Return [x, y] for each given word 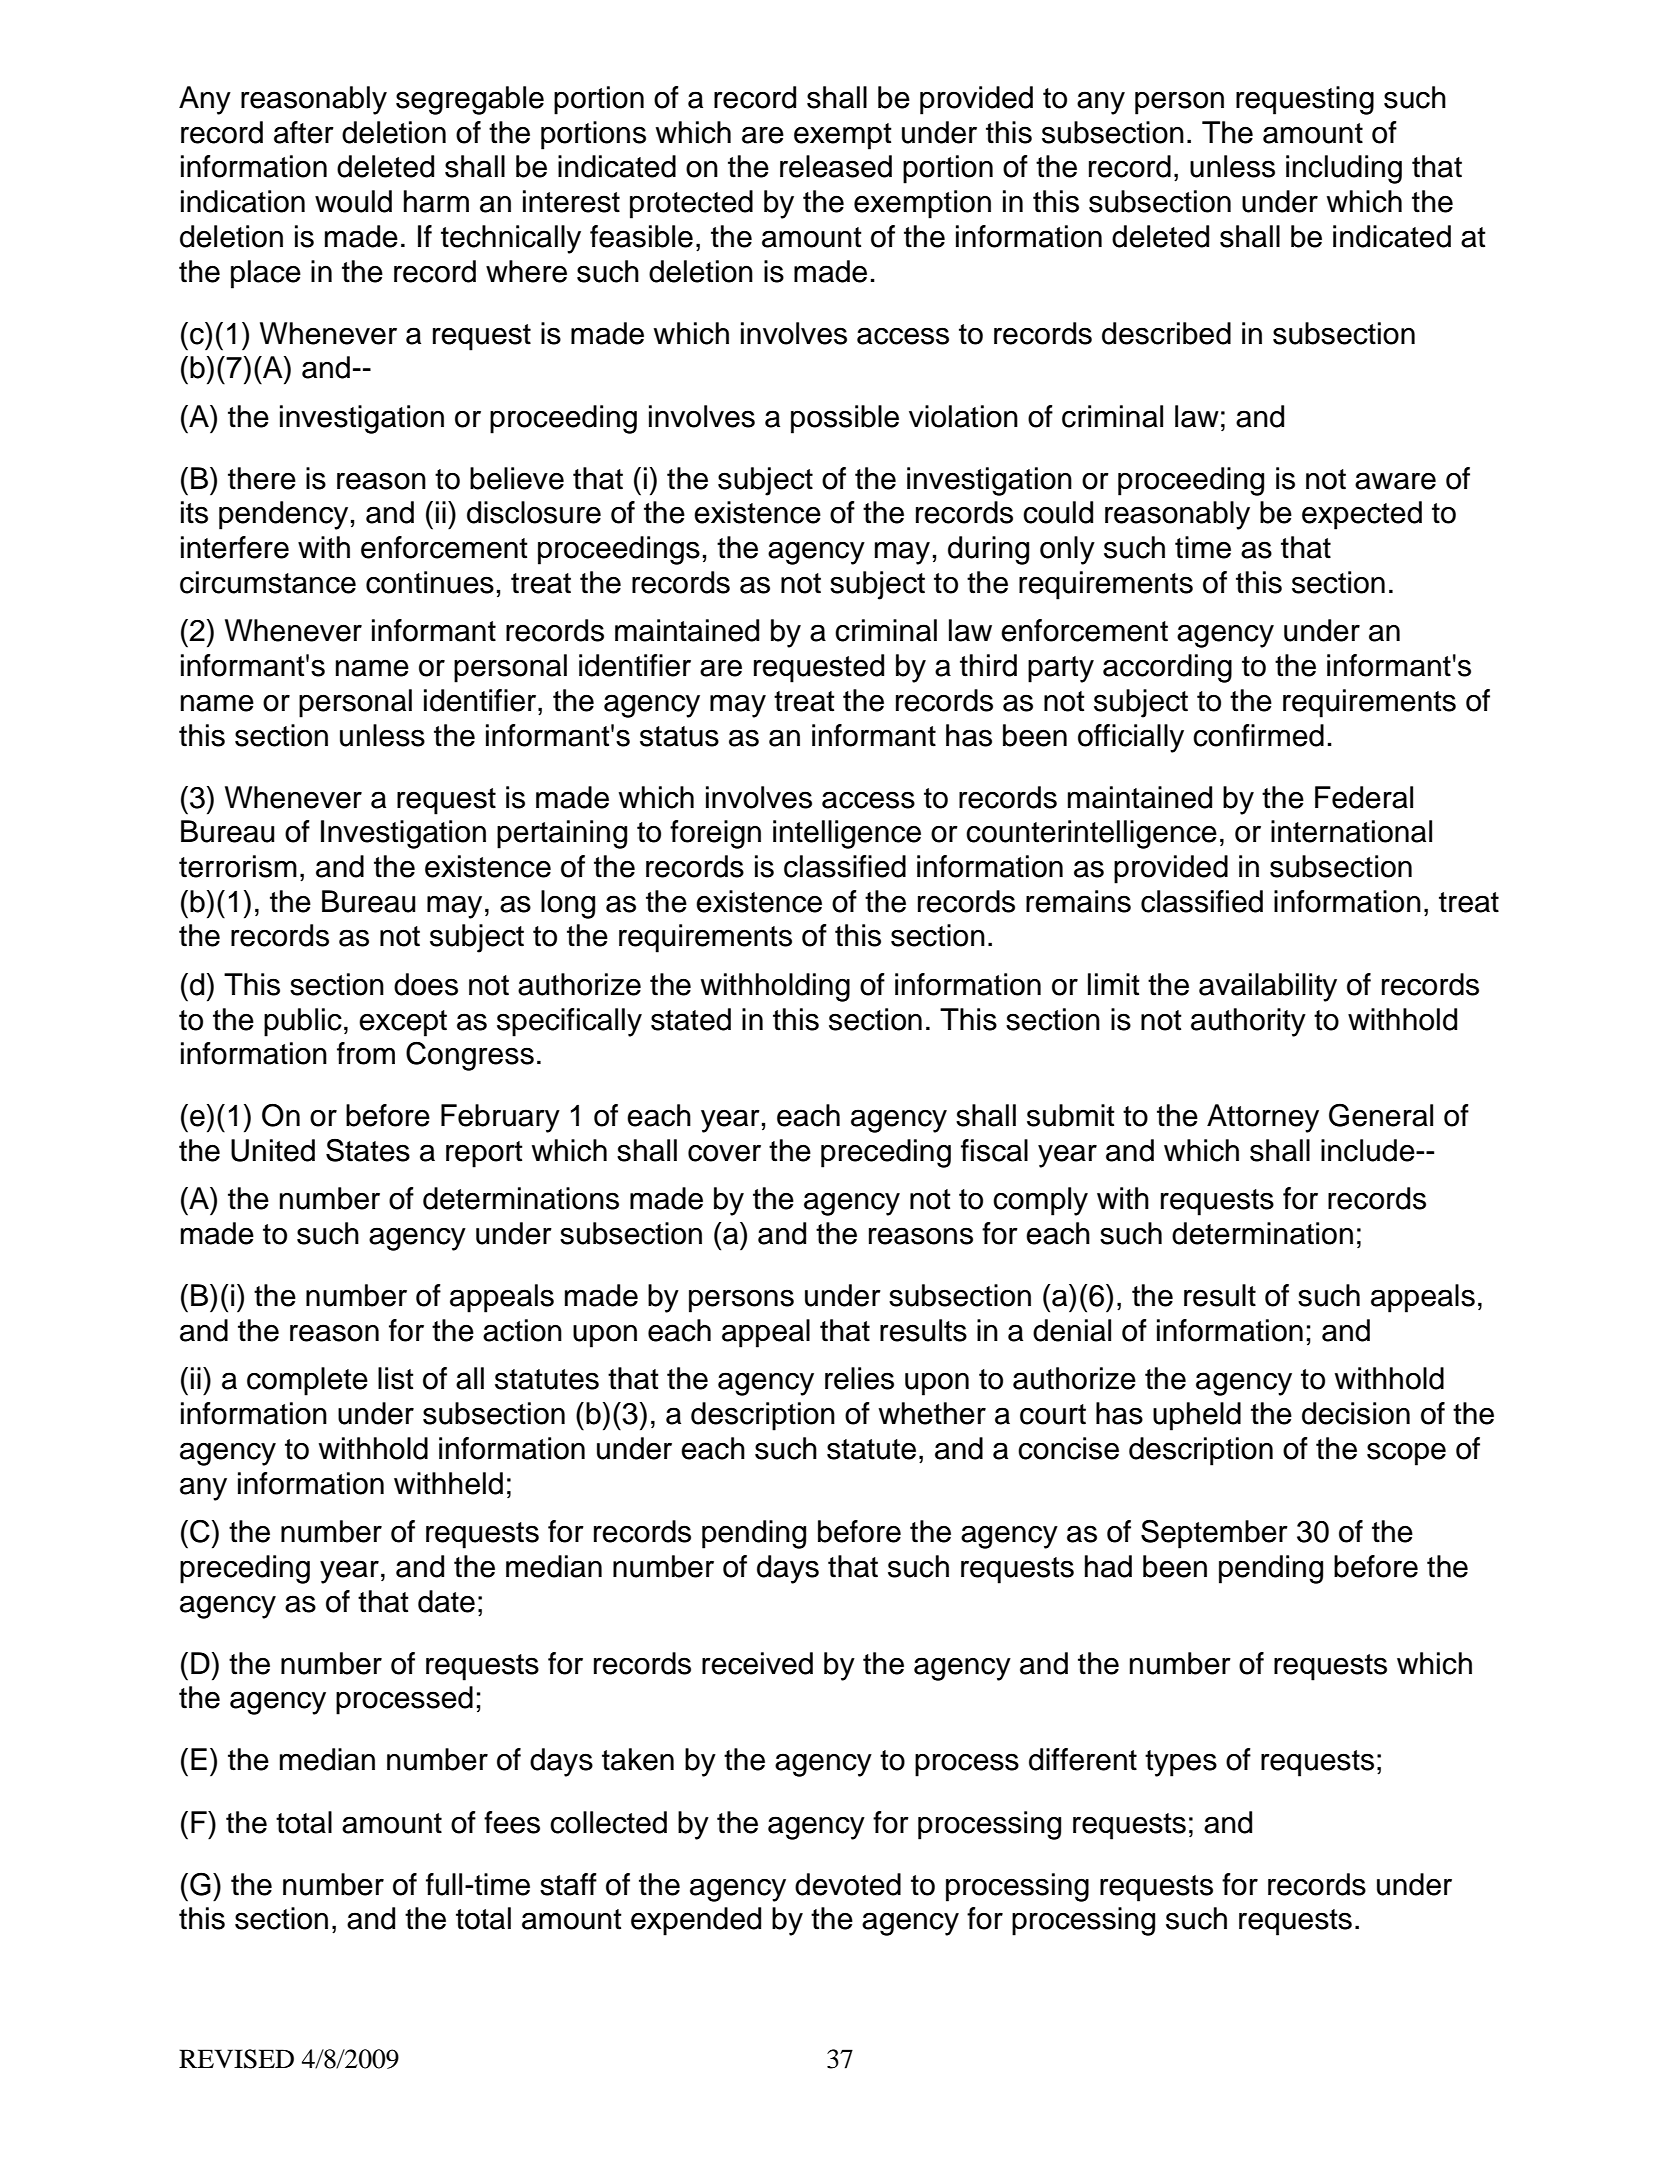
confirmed [1258, 735]
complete [307, 1381]
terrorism [238, 866]
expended [696, 1921]
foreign [715, 834]
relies [859, 1378]
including [1344, 169]
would [353, 201]
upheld [1197, 1416]
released [836, 166]
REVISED [236, 2059]
